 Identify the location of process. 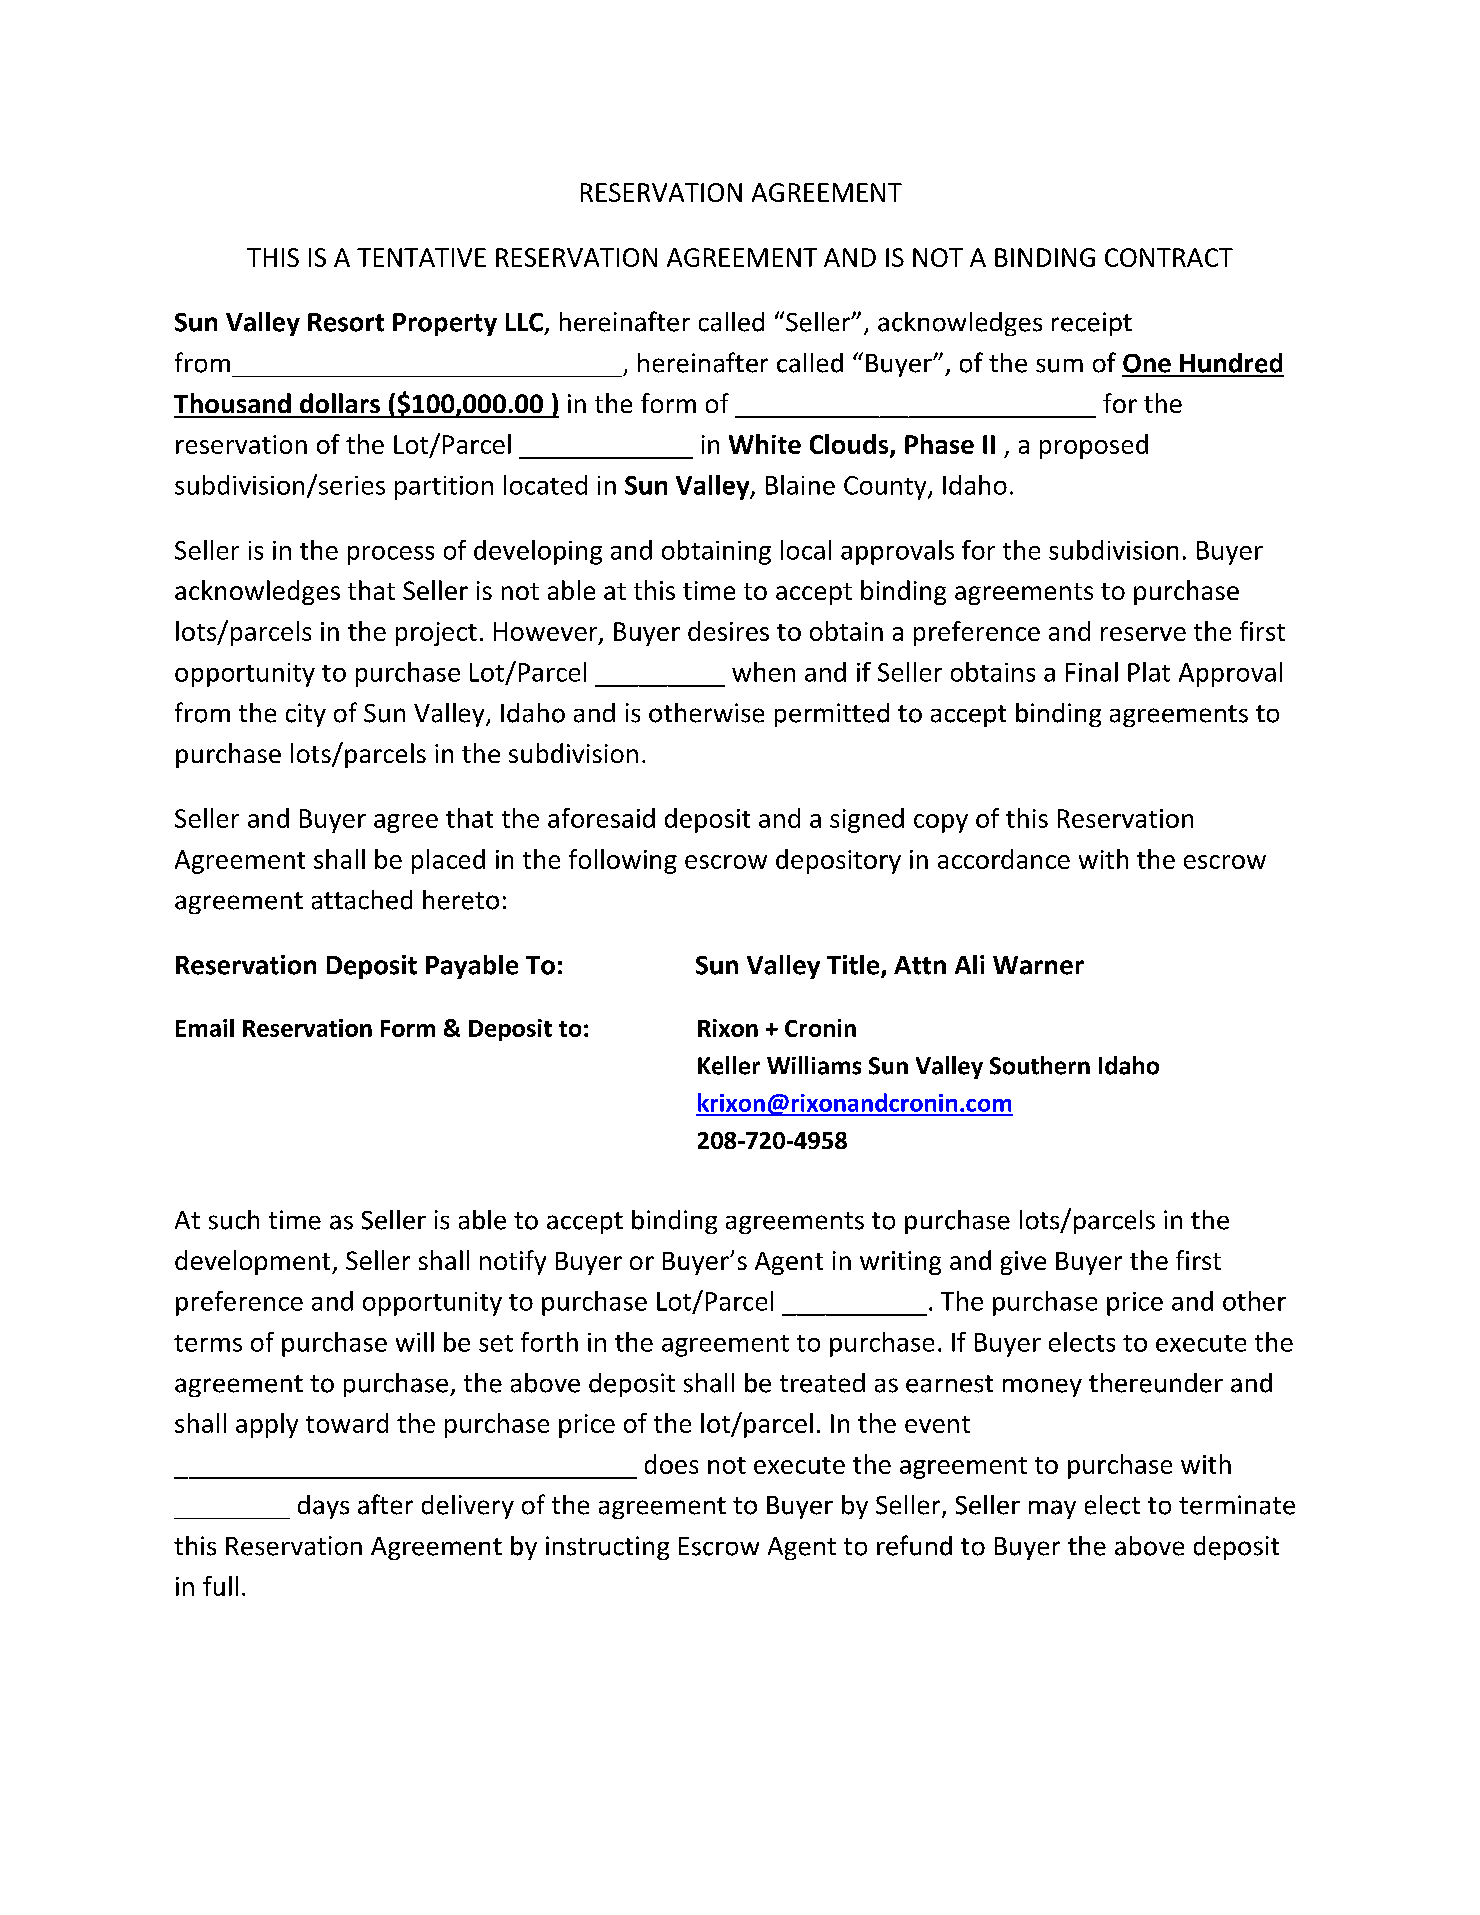
(391, 555).
